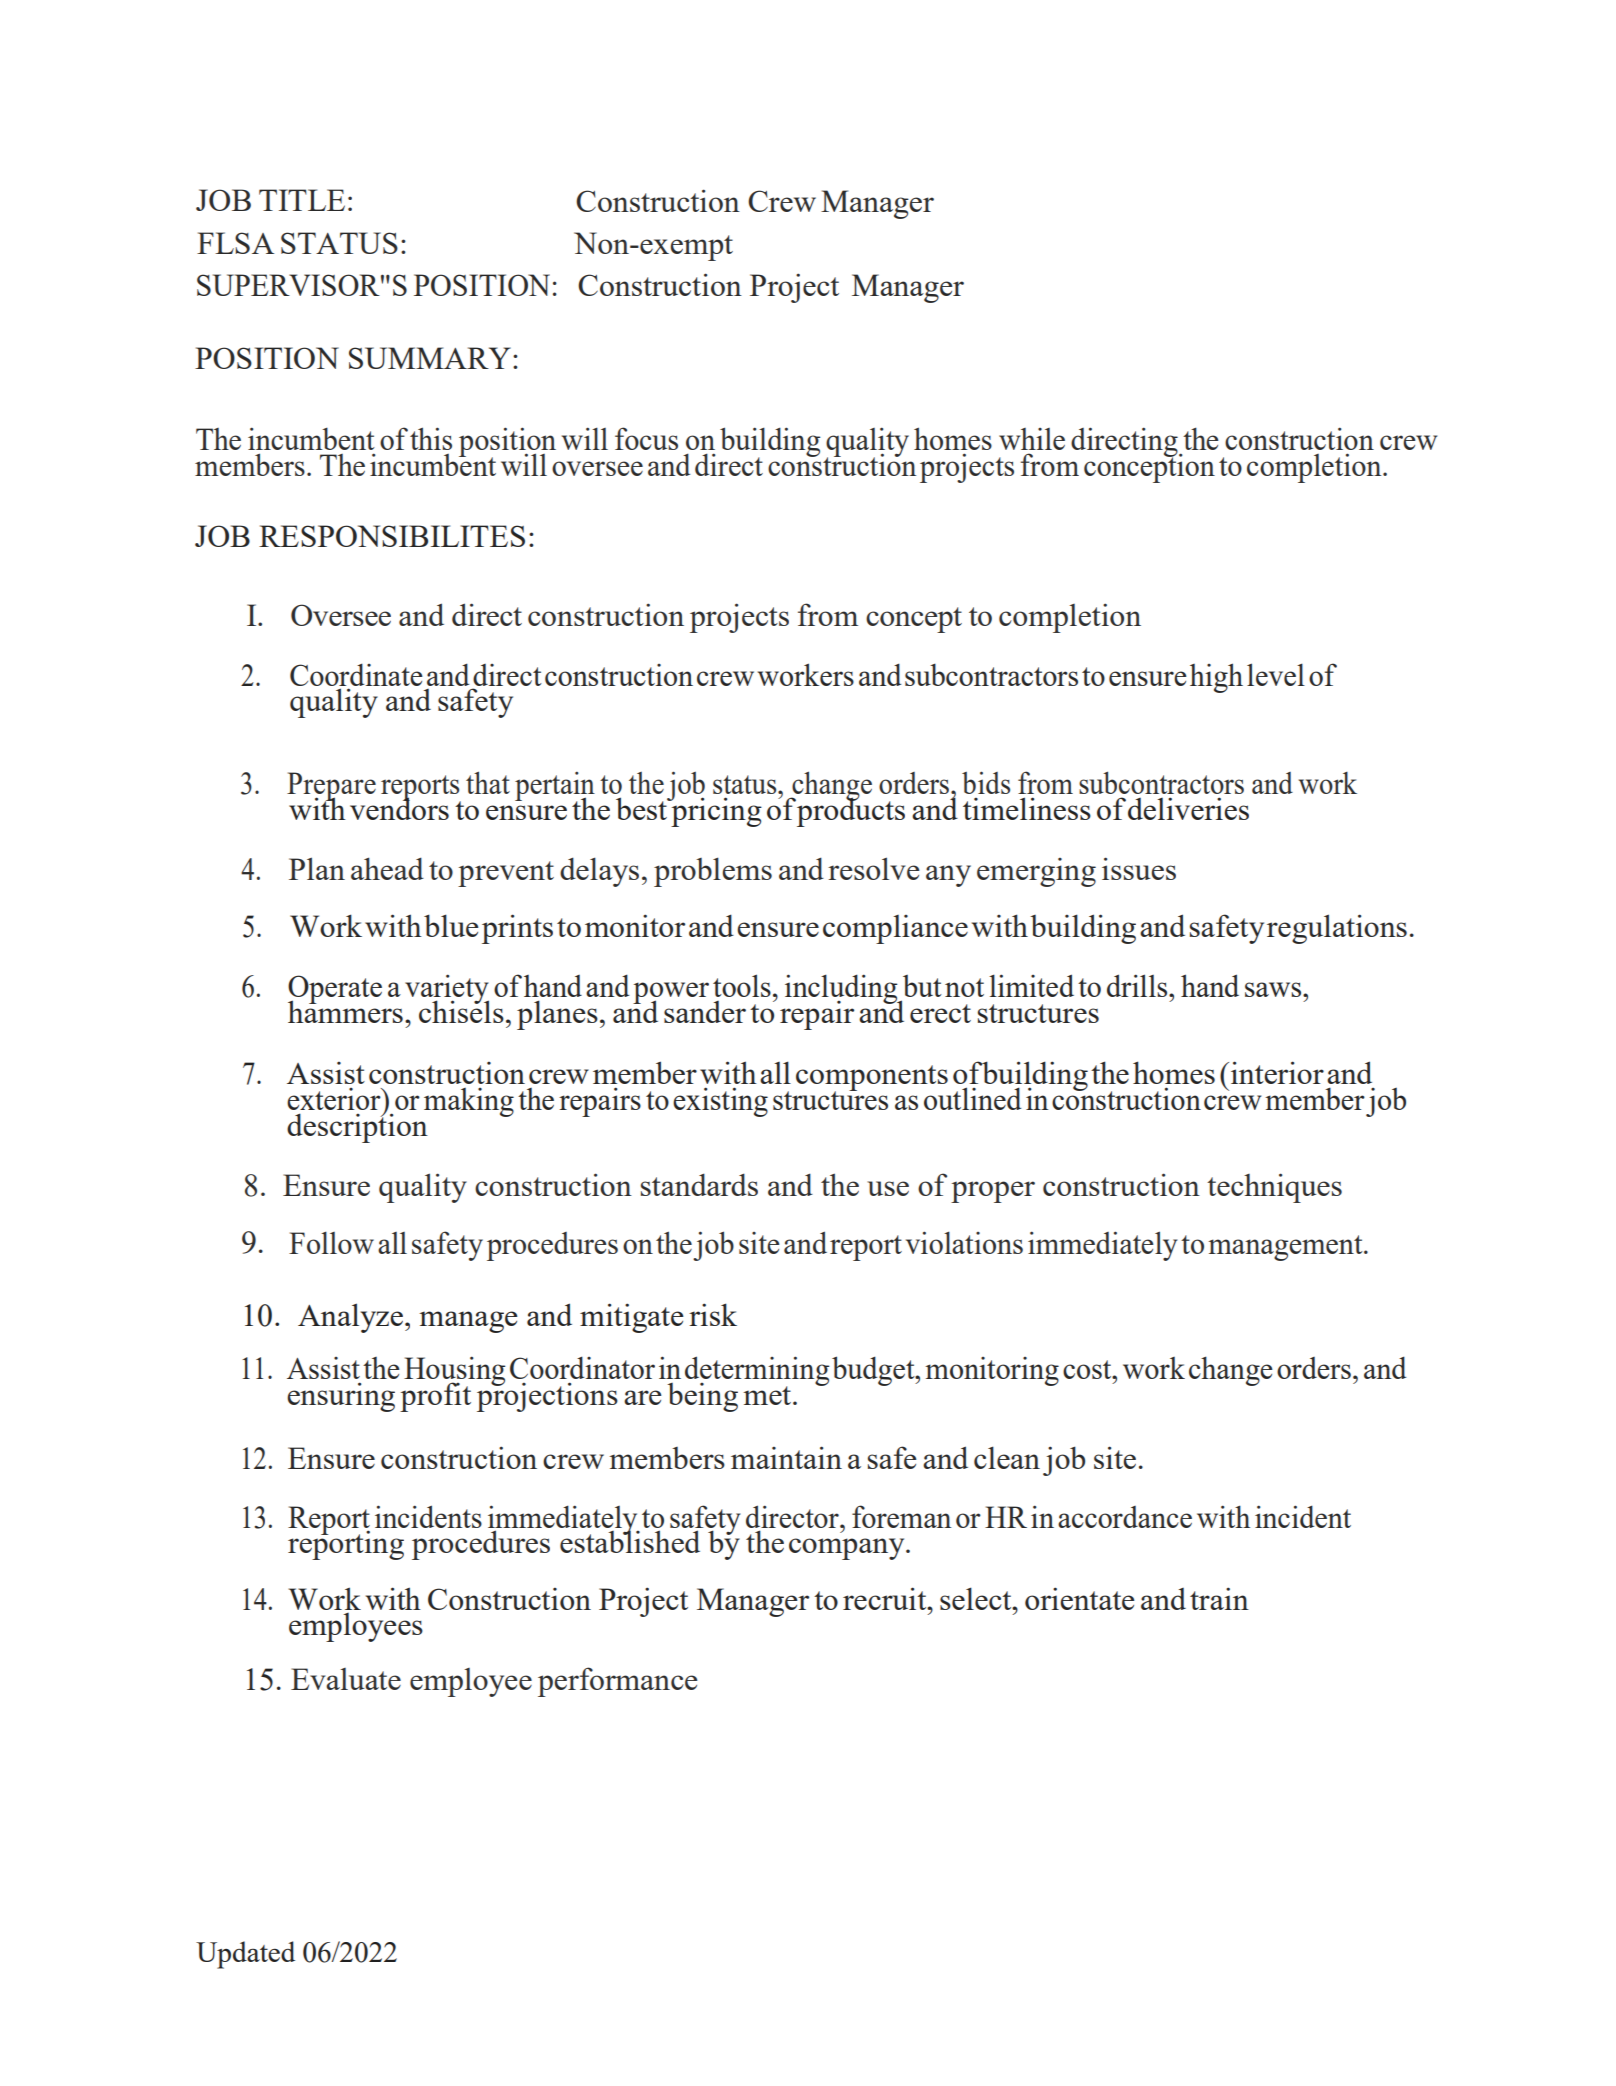 This screenshot has width=1616, height=2086. Describe the element at coordinates (1188, 808) in the screenshot. I see `deliveries` at that location.
